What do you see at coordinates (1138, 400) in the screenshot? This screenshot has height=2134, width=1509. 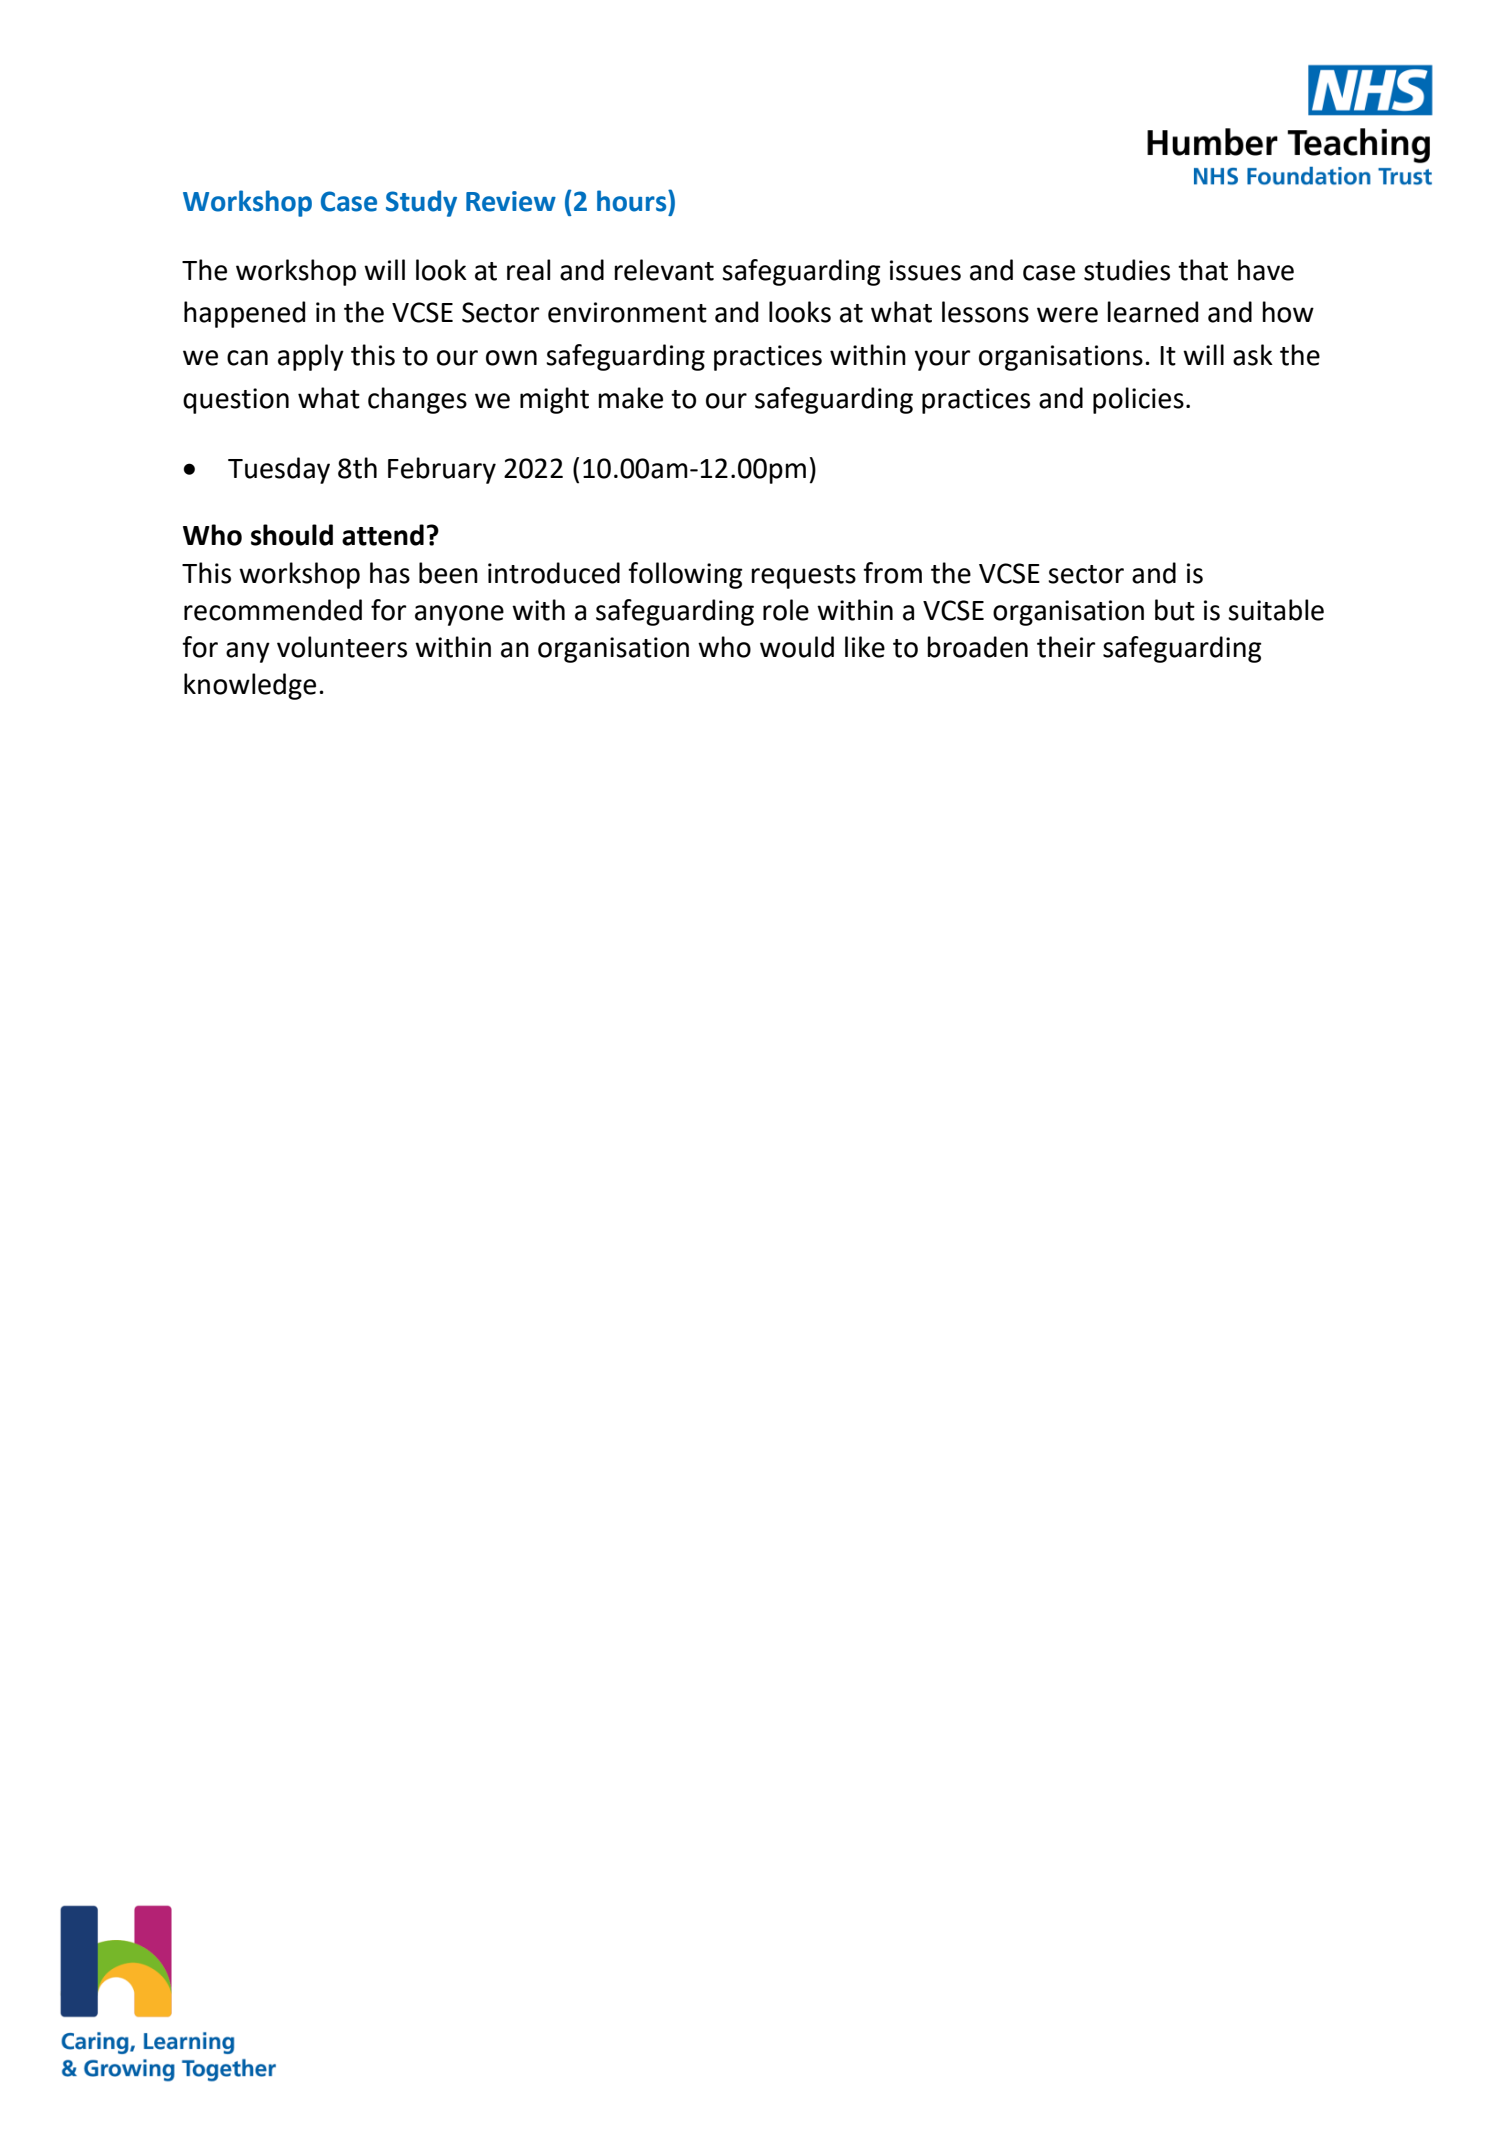 I see `policies` at bounding box center [1138, 400].
